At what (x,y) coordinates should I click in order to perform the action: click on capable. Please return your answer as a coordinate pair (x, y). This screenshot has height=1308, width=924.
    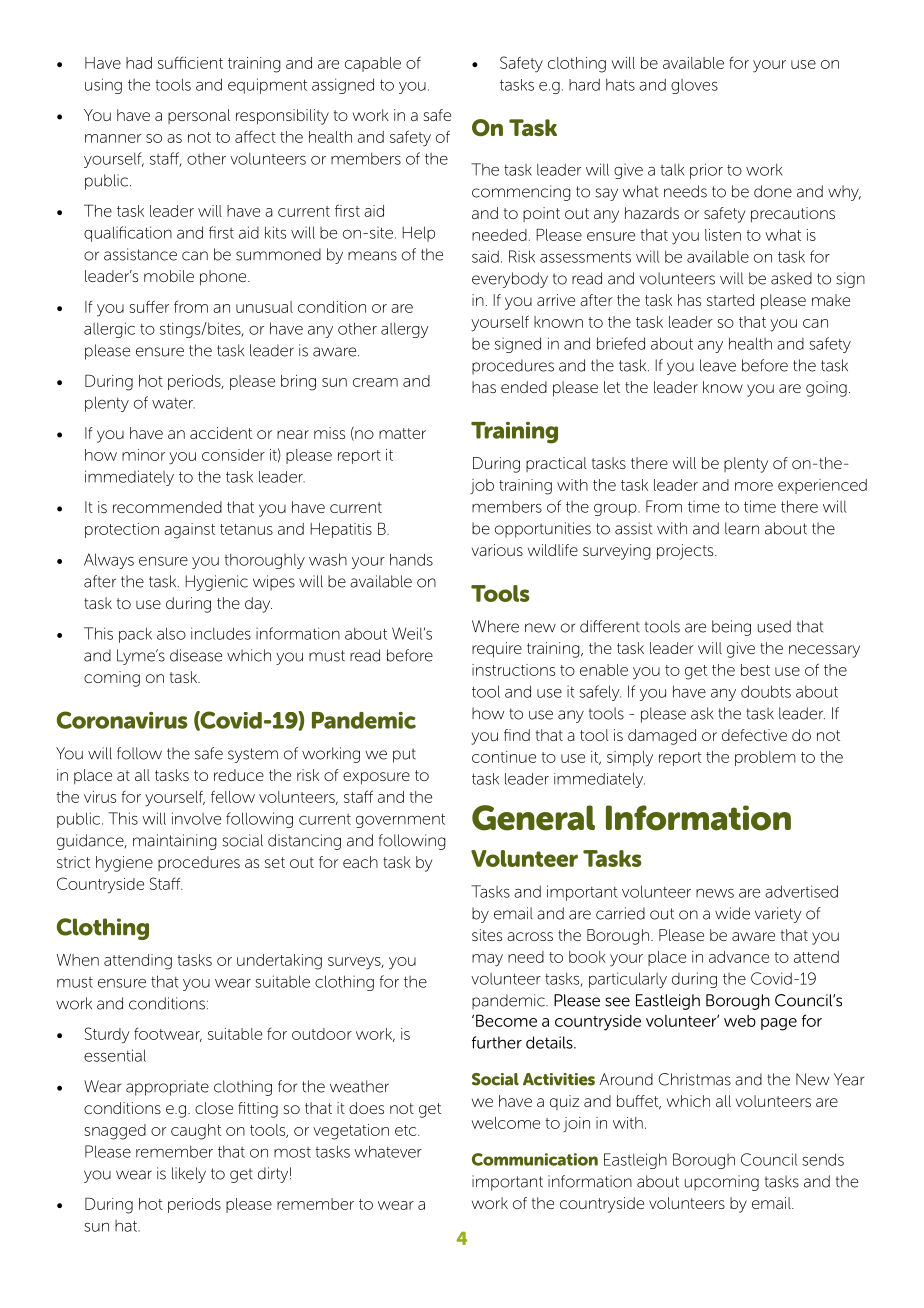
    Looking at the image, I should click on (373, 64).
